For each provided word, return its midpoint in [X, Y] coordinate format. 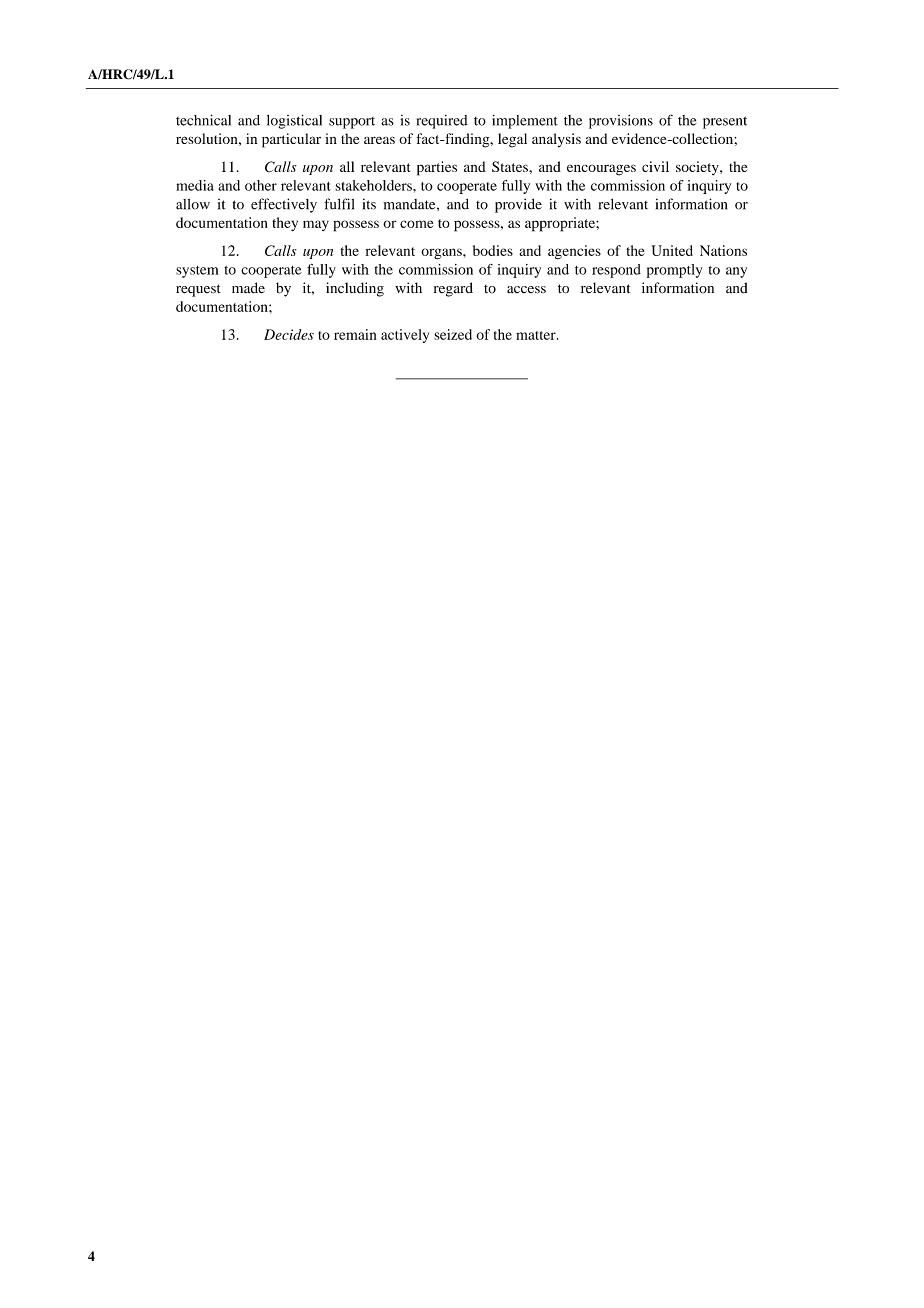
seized [453, 334]
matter [537, 335]
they [285, 224]
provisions [621, 122]
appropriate [561, 224]
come [417, 224]
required [442, 122]
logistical [294, 121]
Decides [289, 334]
